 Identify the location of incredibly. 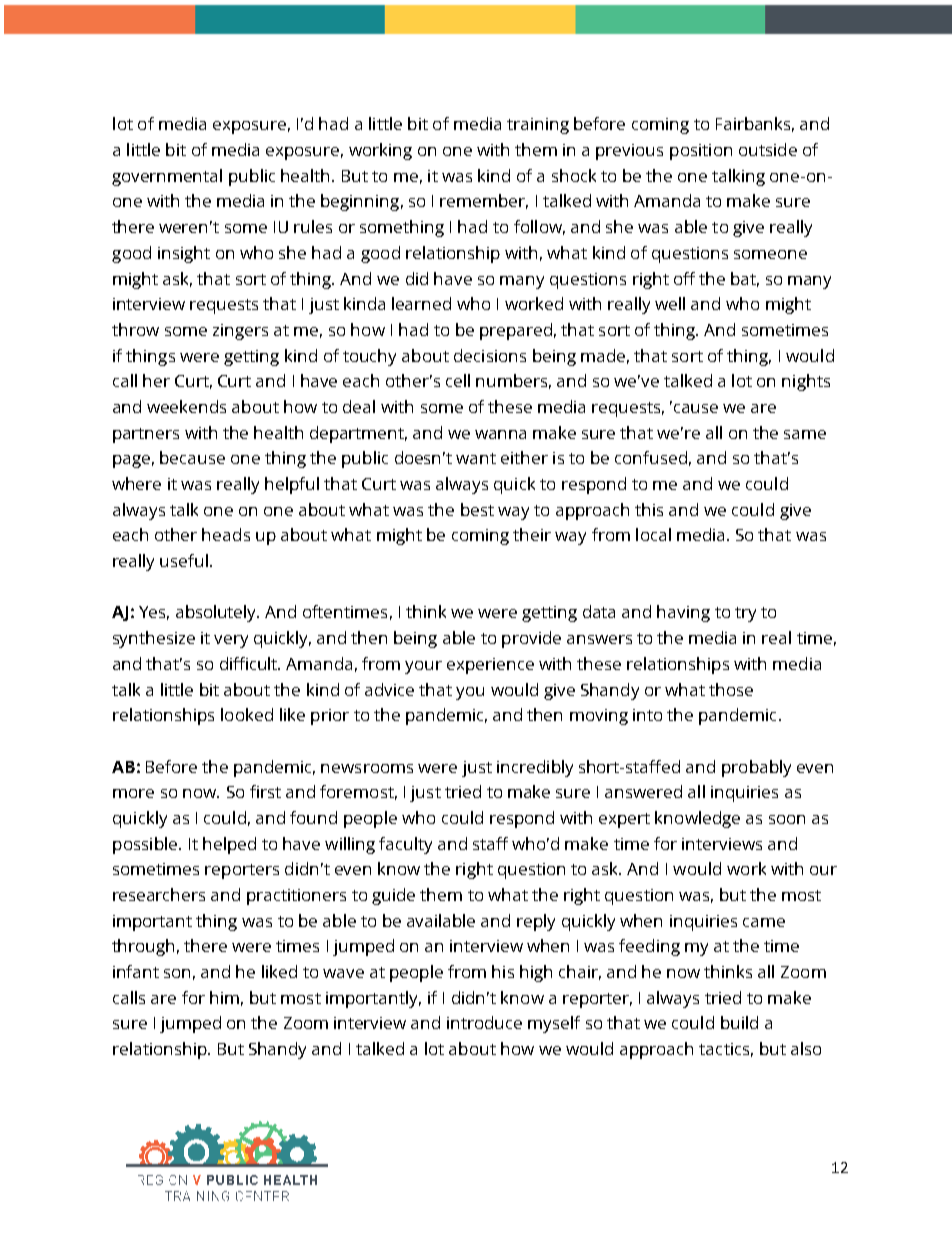
(535, 768).
